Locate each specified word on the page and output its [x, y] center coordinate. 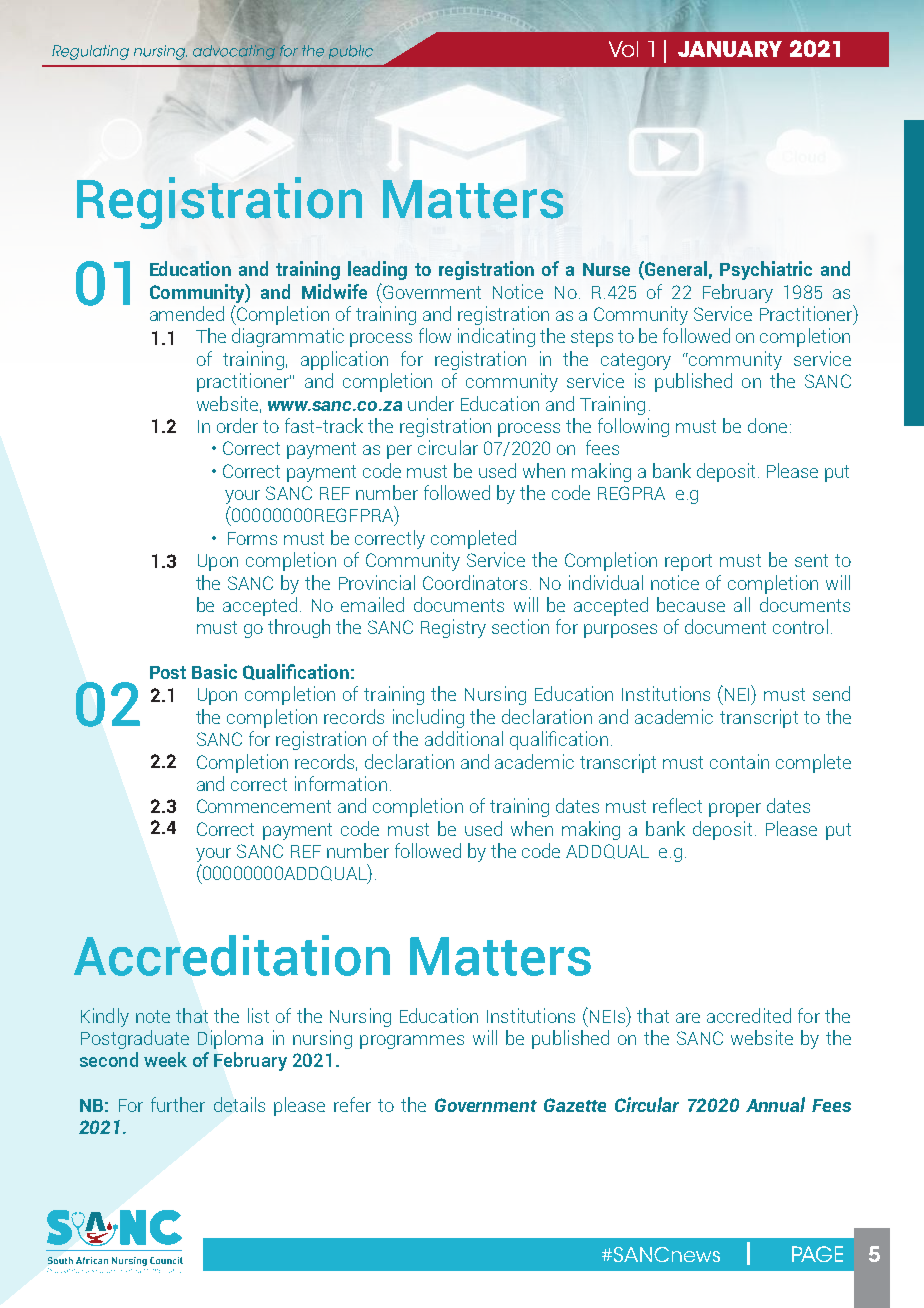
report [688, 562]
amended [187, 313]
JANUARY [730, 49]
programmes [412, 1042]
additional [464, 738]
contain [739, 761]
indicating [496, 337]
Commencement [264, 806]
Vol [623, 49]
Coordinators [475, 582]
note [153, 1016]
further [178, 1104]
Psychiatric [766, 270]
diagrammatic [288, 337]
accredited [749, 1015]
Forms [252, 538]
